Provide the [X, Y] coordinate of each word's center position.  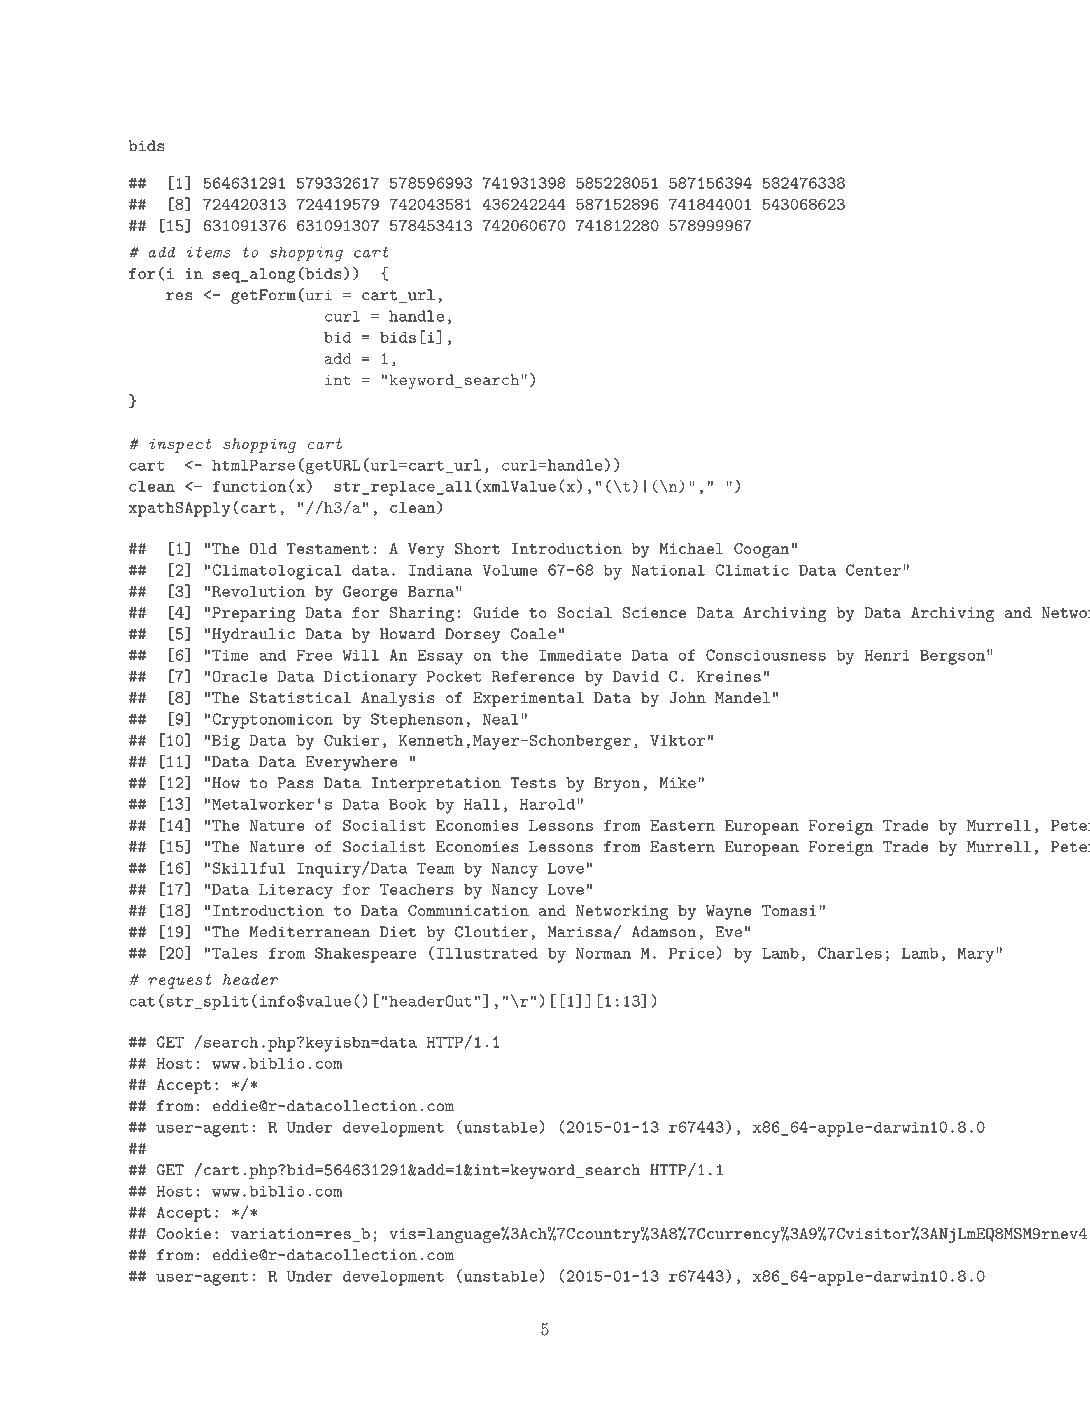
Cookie [184, 1233]
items [208, 252]
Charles [850, 953]
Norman [603, 953]
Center [873, 570]
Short [477, 548]
